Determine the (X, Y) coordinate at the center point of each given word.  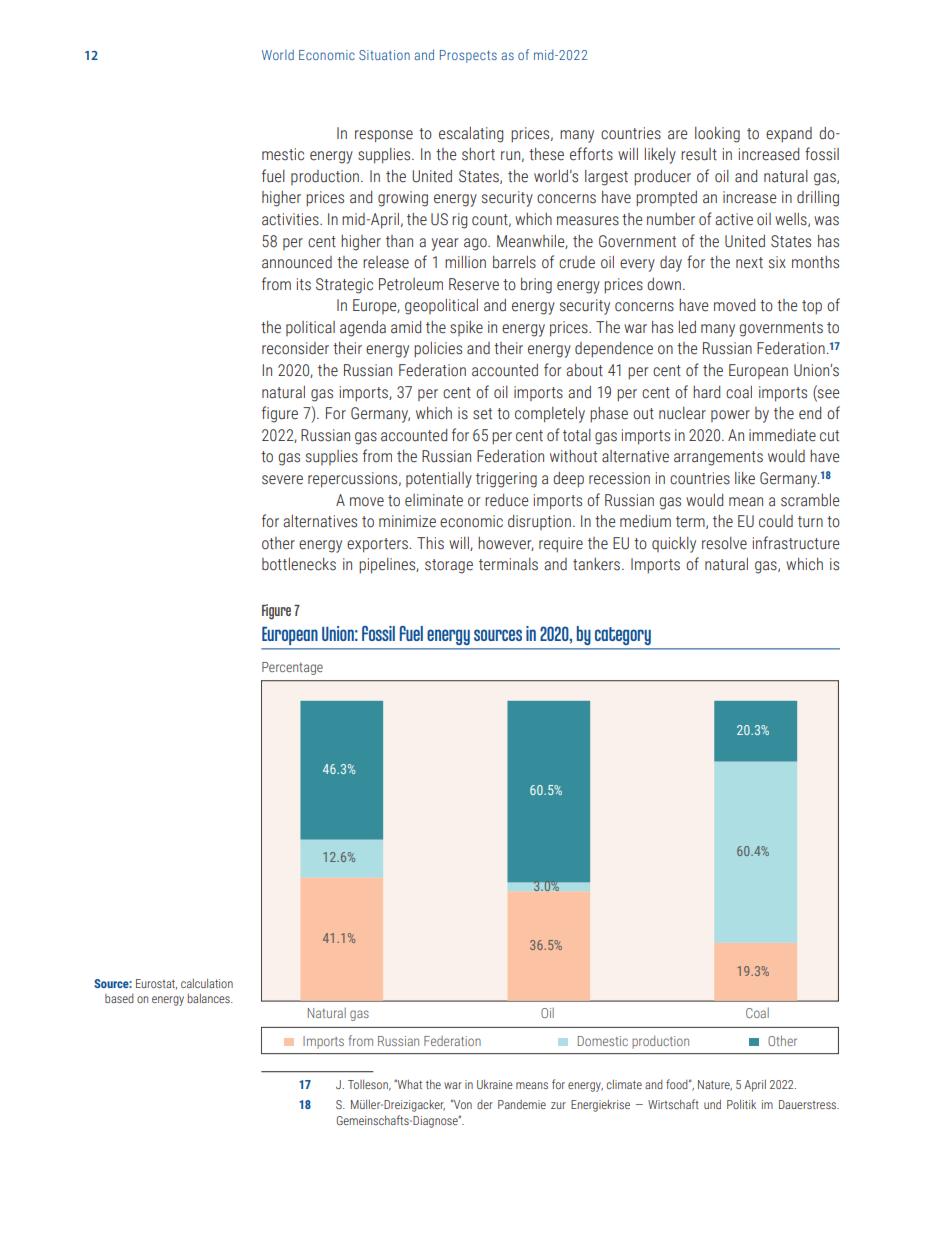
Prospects (468, 56)
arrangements (718, 458)
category (623, 636)
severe (282, 480)
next (749, 263)
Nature (715, 1085)
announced (297, 262)
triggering (506, 480)
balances (210, 998)
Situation (384, 55)
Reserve (474, 284)
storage (449, 566)
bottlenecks (299, 564)
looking (717, 135)
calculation (207, 983)
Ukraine (495, 1084)
